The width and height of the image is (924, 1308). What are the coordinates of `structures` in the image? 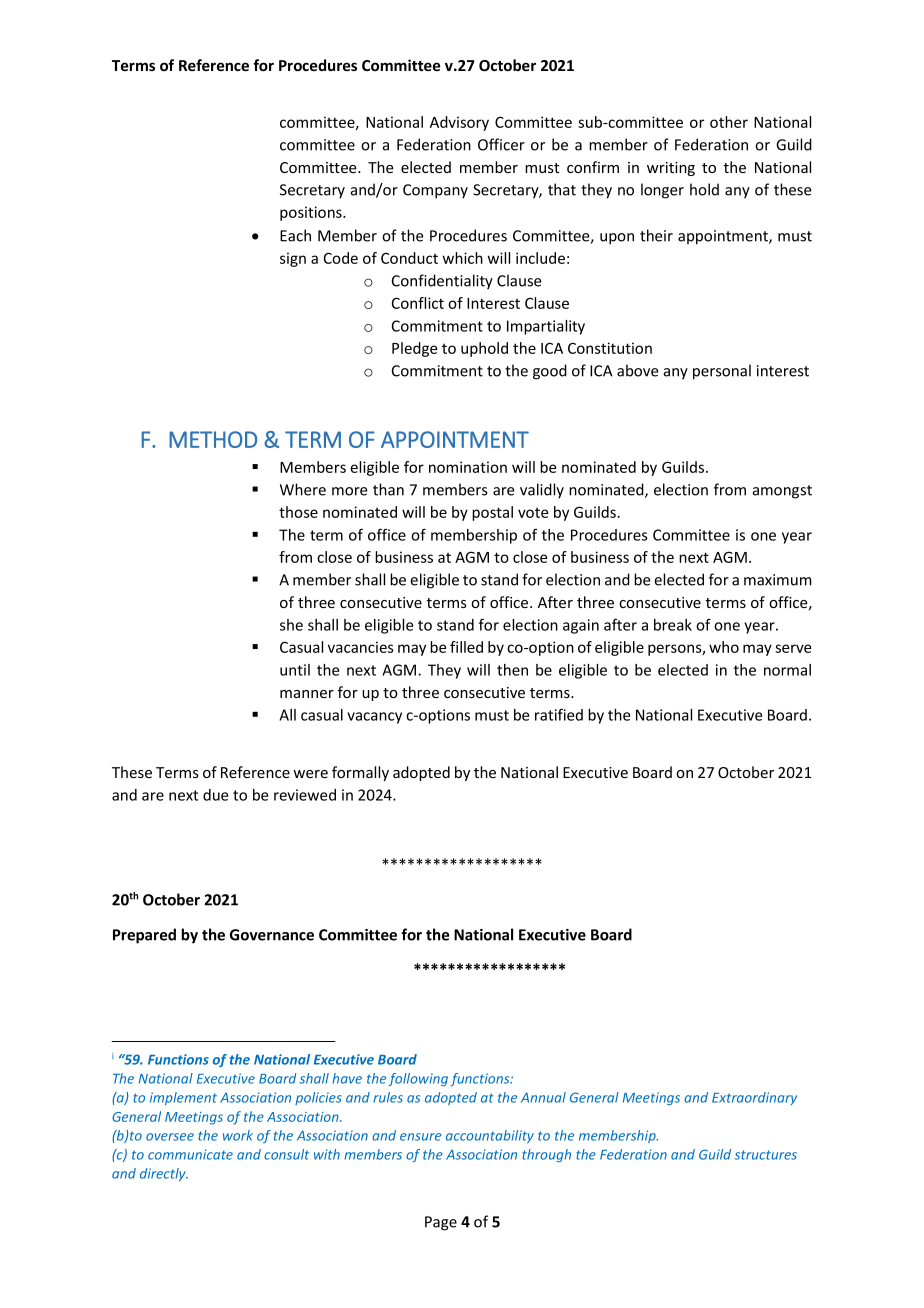 It's located at (765, 1155).
